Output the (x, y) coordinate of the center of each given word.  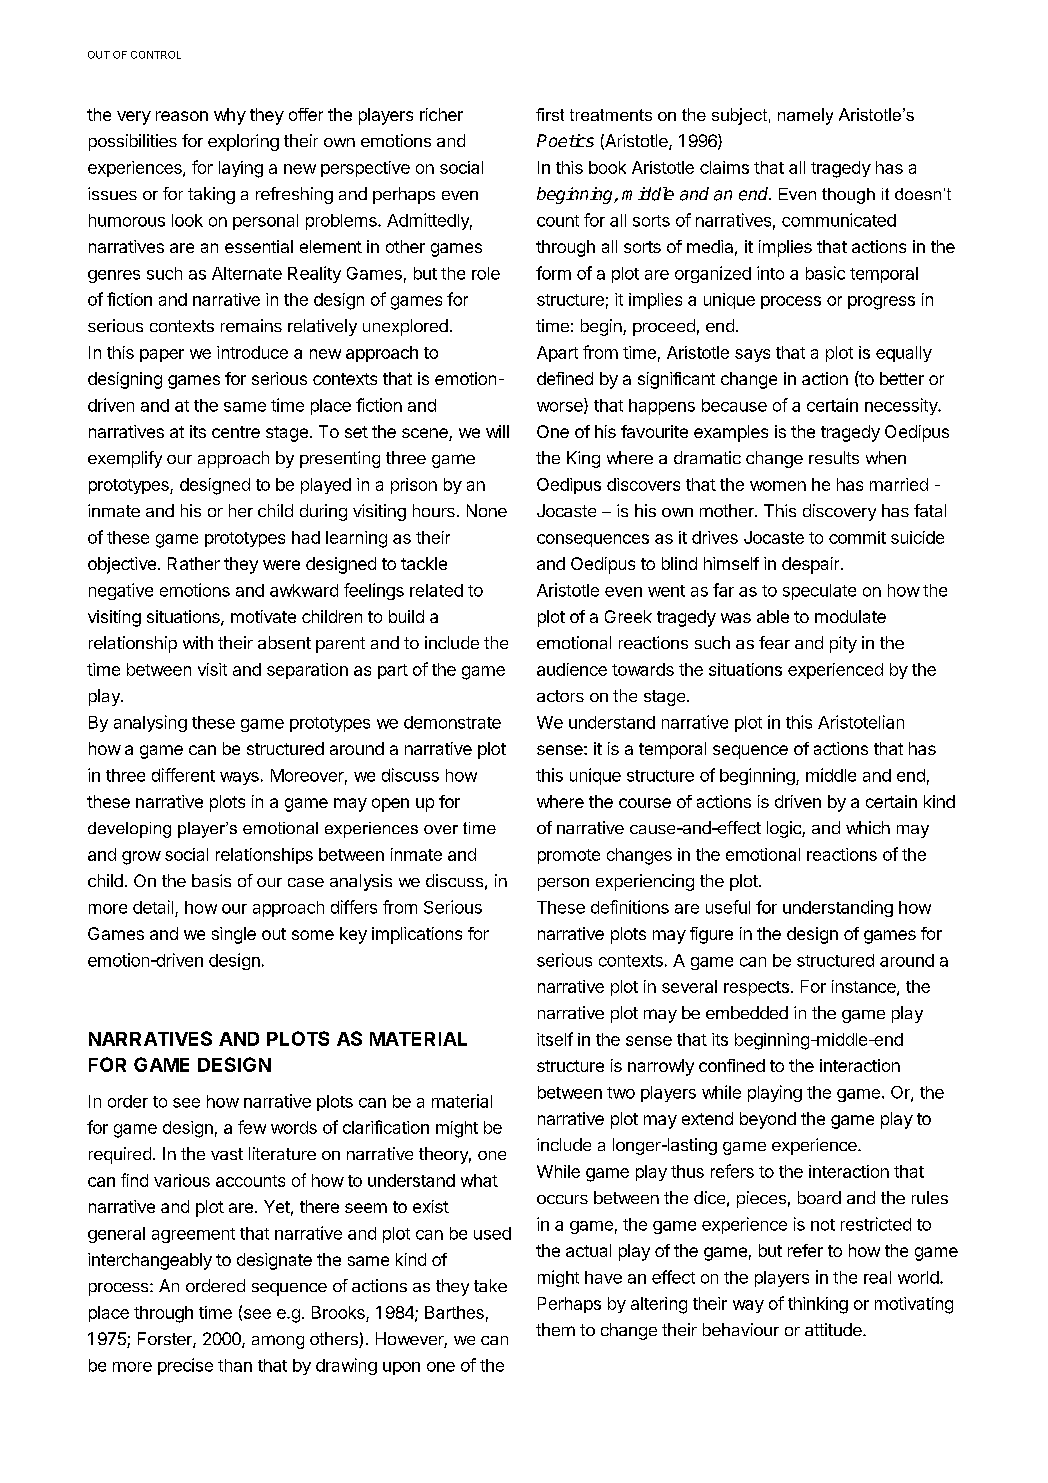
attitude (834, 1329)
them (555, 1329)
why (230, 116)
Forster (166, 1340)
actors (560, 696)
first (550, 114)
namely (805, 116)
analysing (150, 723)
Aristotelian (861, 722)
